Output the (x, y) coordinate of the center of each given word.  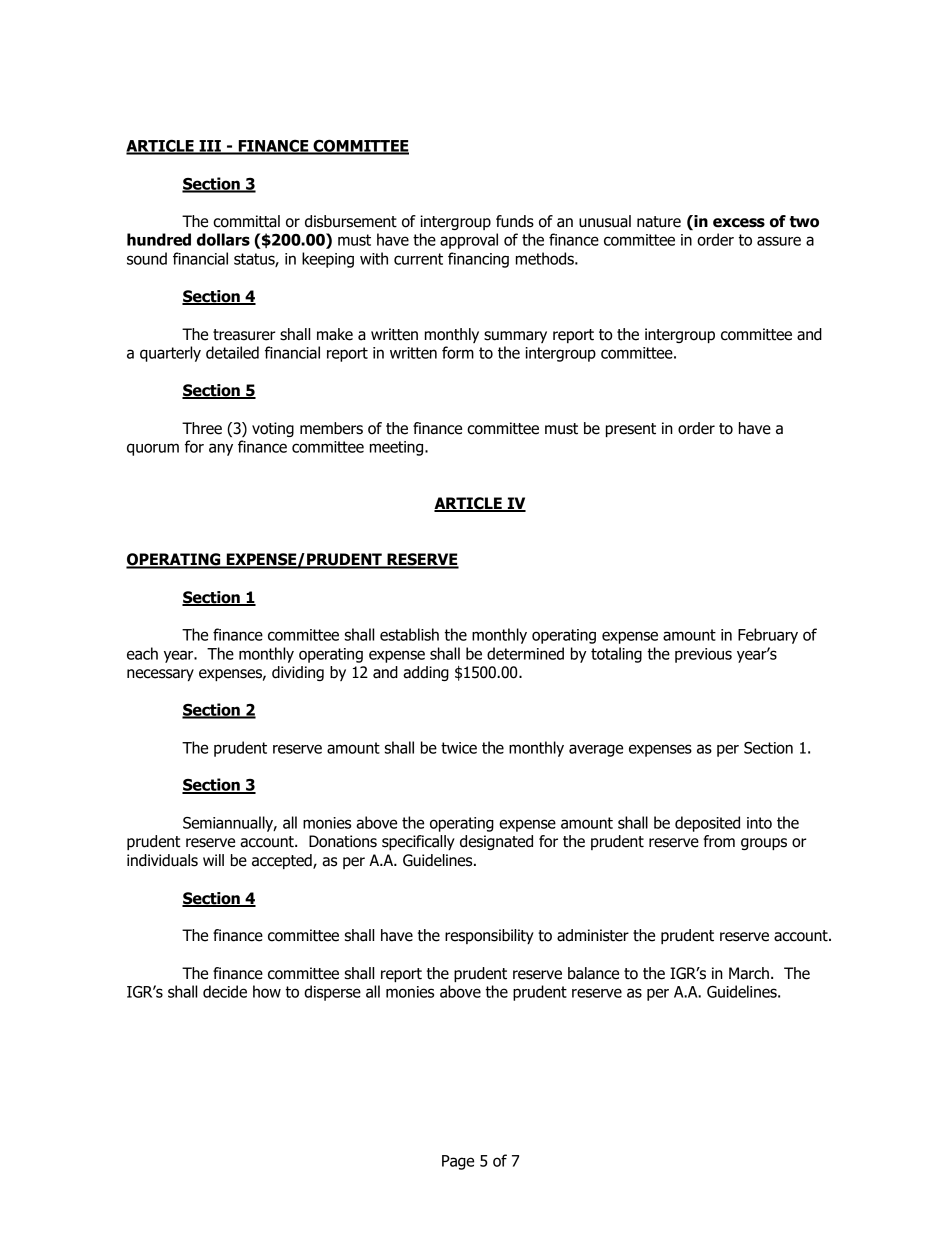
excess (739, 223)
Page (458, 1162)
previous (703, 655)
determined (525, 653)
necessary (160, 675)
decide (225, 991)
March (749, 973)
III (210, 147)
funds (515, 221)
